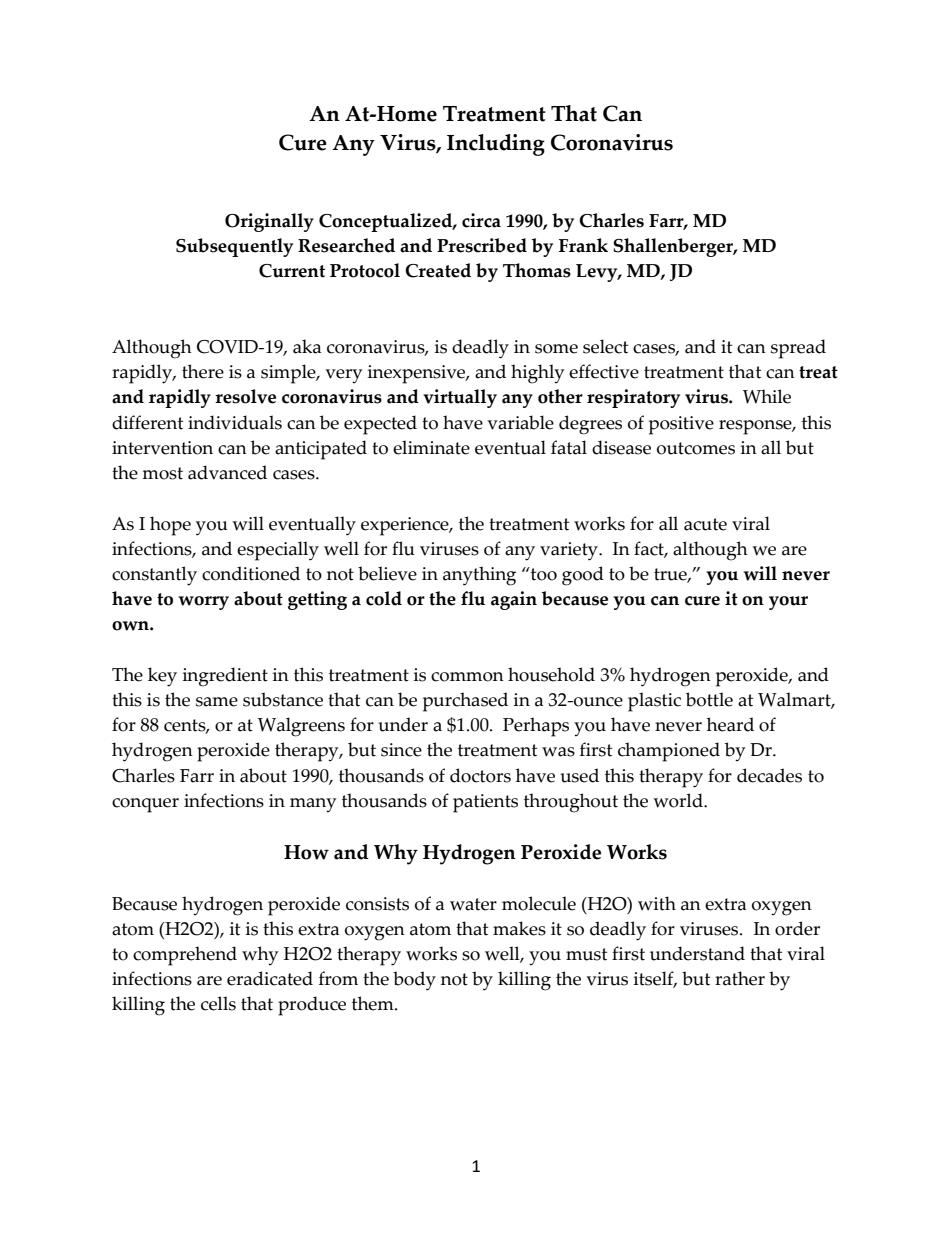 This document has width=952, height=1233. I want to click on virtually, so click(460, 398).
